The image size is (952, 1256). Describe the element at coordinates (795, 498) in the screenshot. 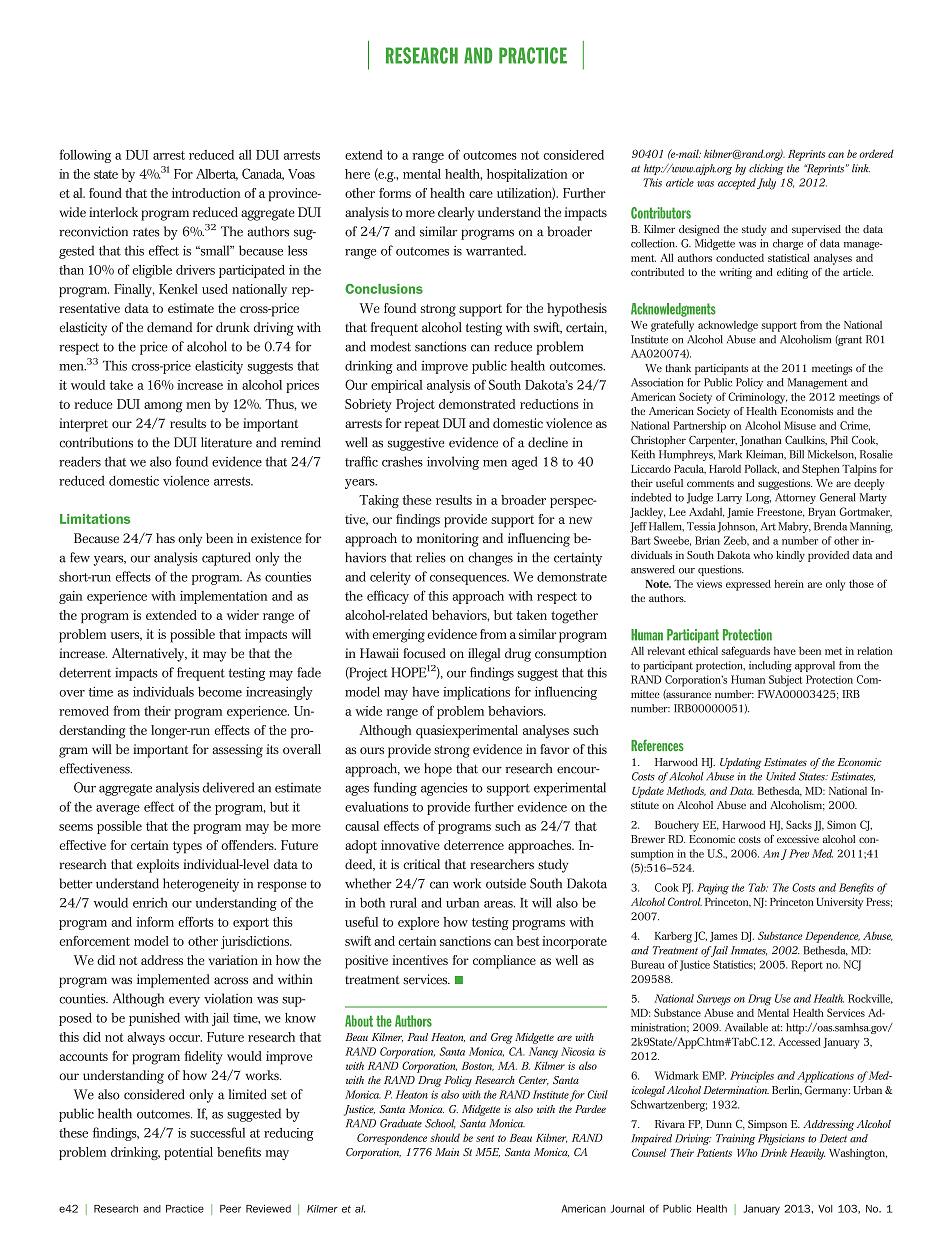

I see `Attorney` at that location.
